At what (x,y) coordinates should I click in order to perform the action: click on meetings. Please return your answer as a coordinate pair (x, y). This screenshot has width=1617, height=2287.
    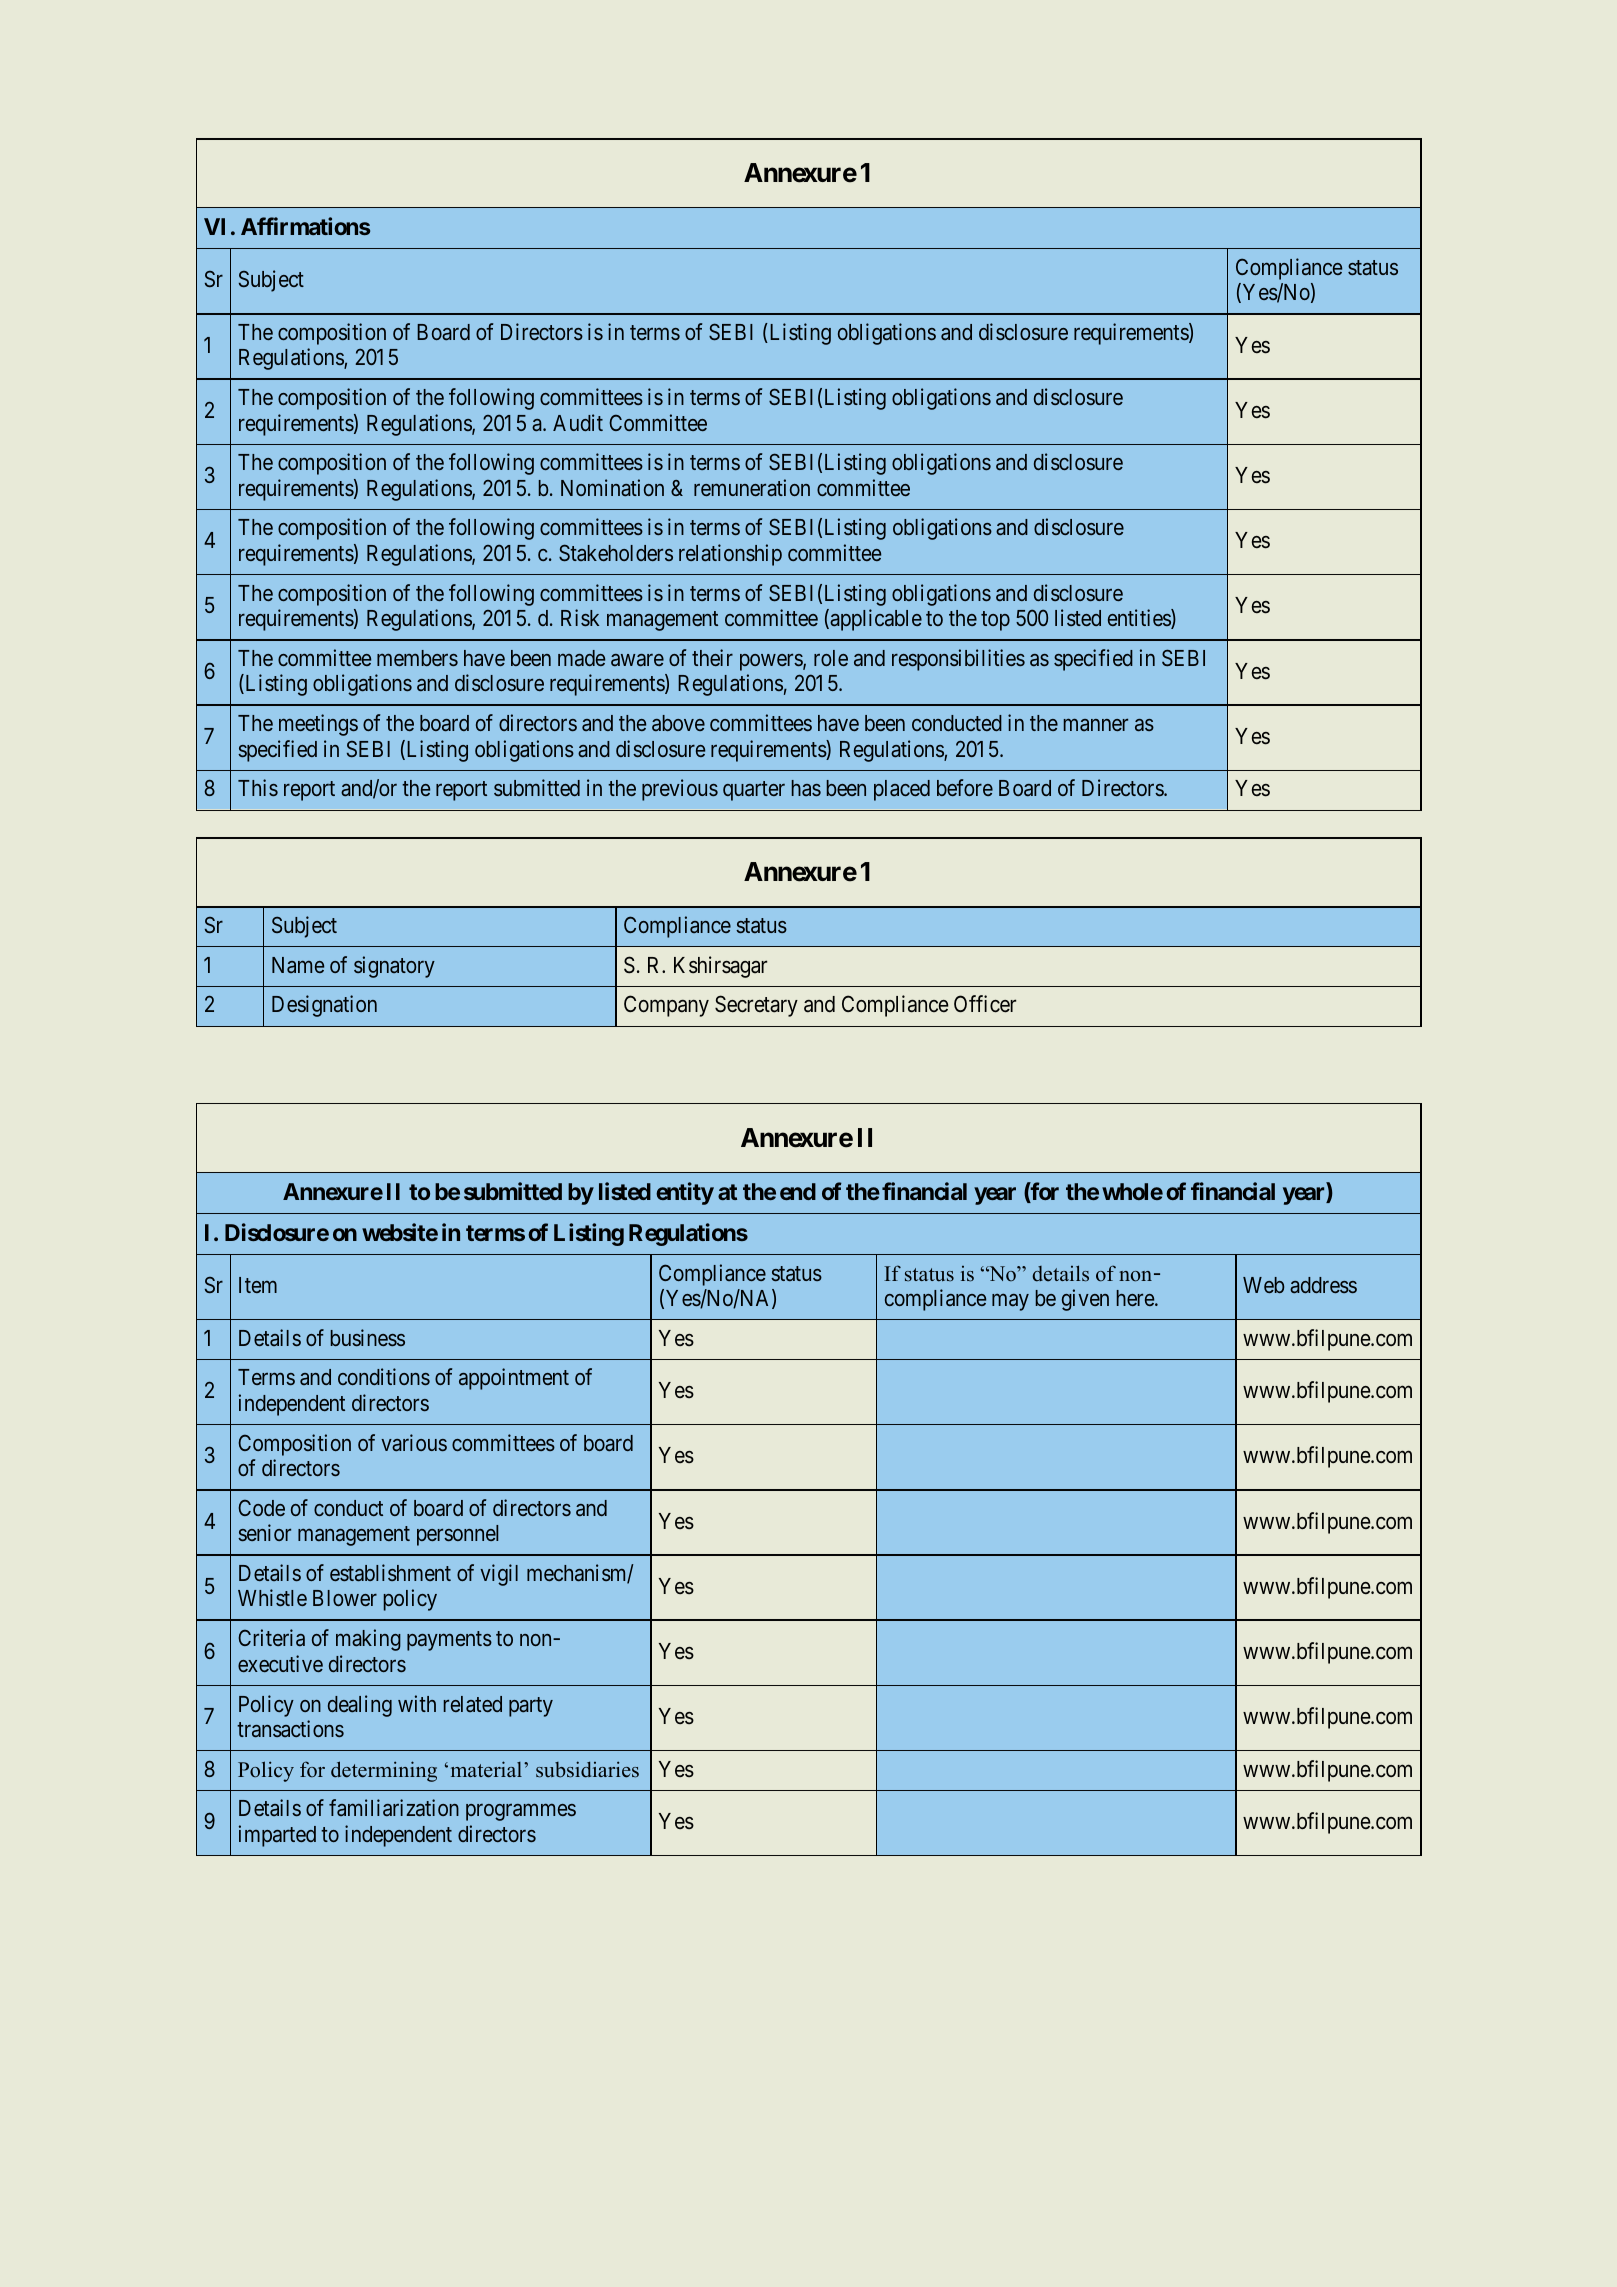
    Looking at the image, I should click on (318, 725).
